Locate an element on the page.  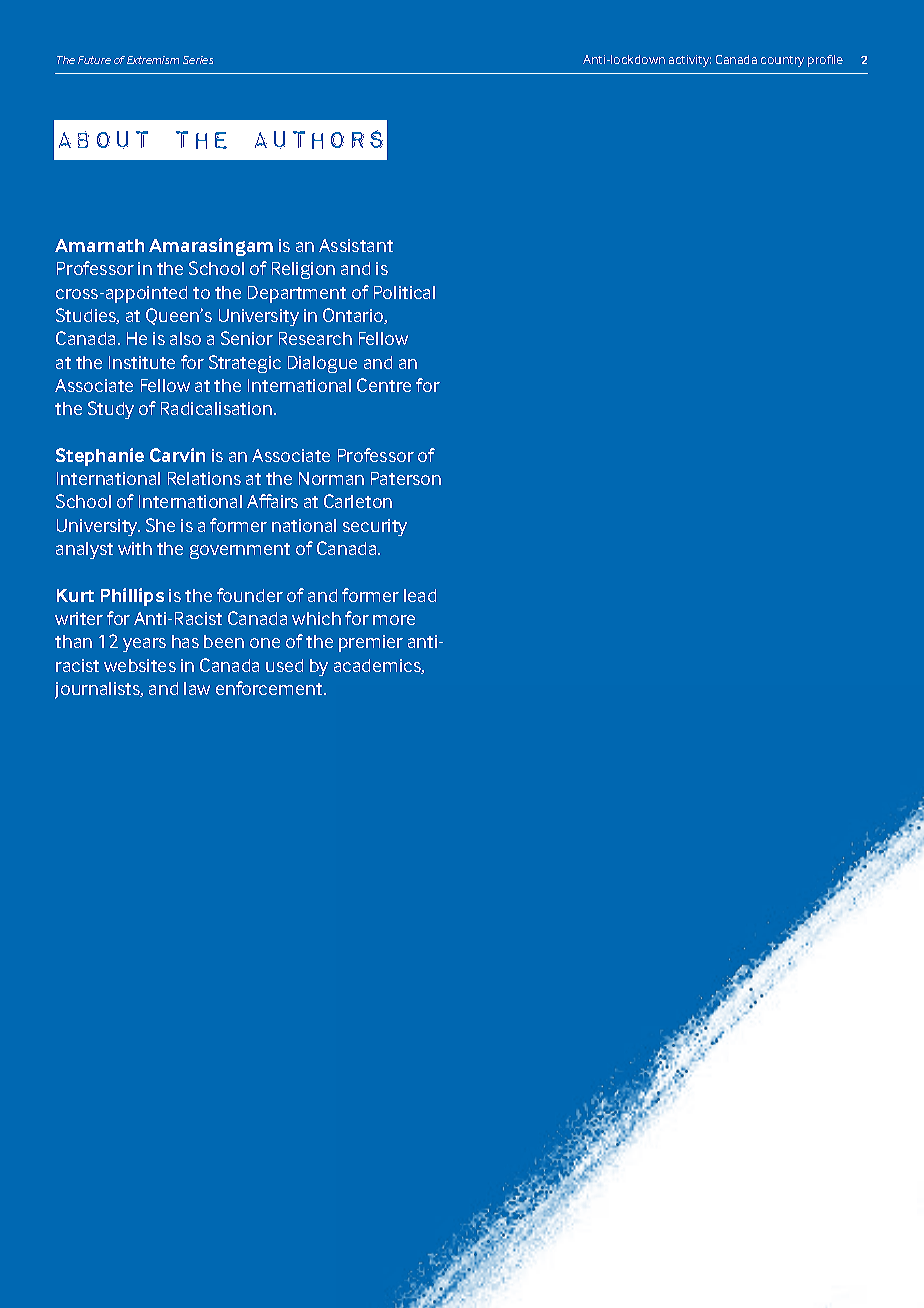
premier is located at coordinates (371, 643).
